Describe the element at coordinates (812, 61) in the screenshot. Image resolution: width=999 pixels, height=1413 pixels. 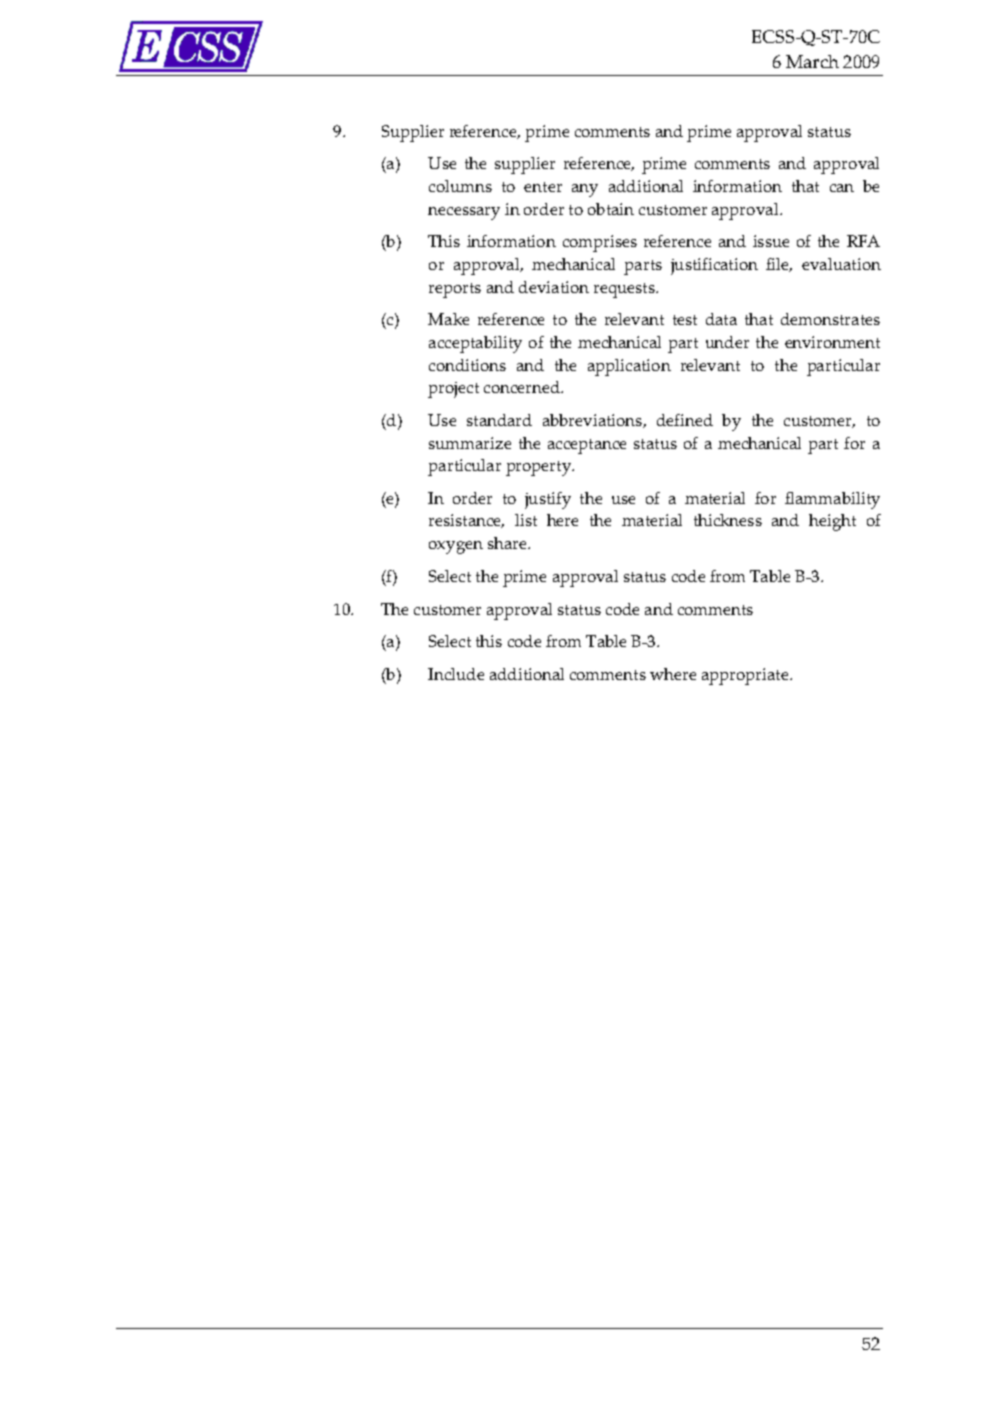
I see `March` at that location.
